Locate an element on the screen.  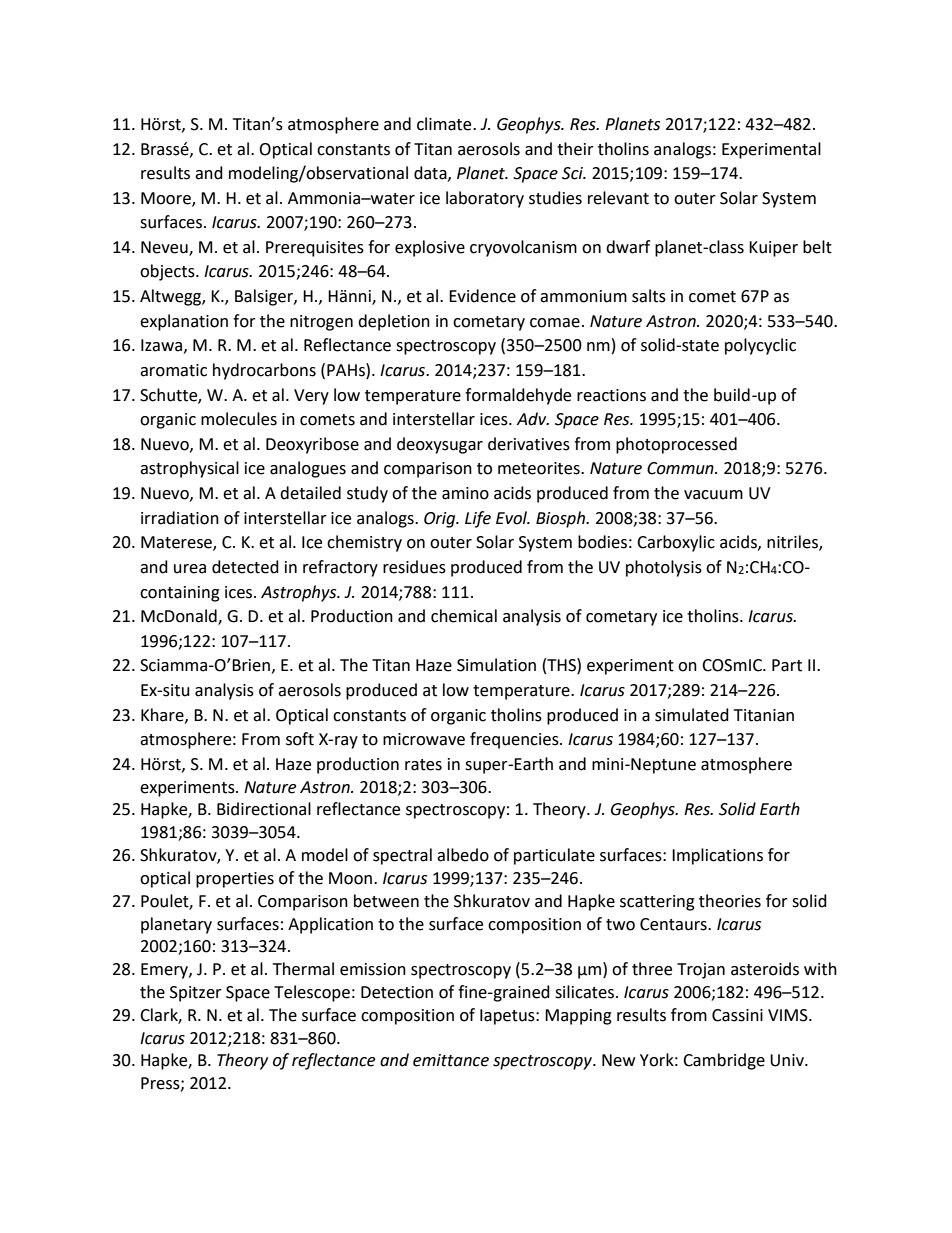
chemical is located at coordinates (464, 616).
